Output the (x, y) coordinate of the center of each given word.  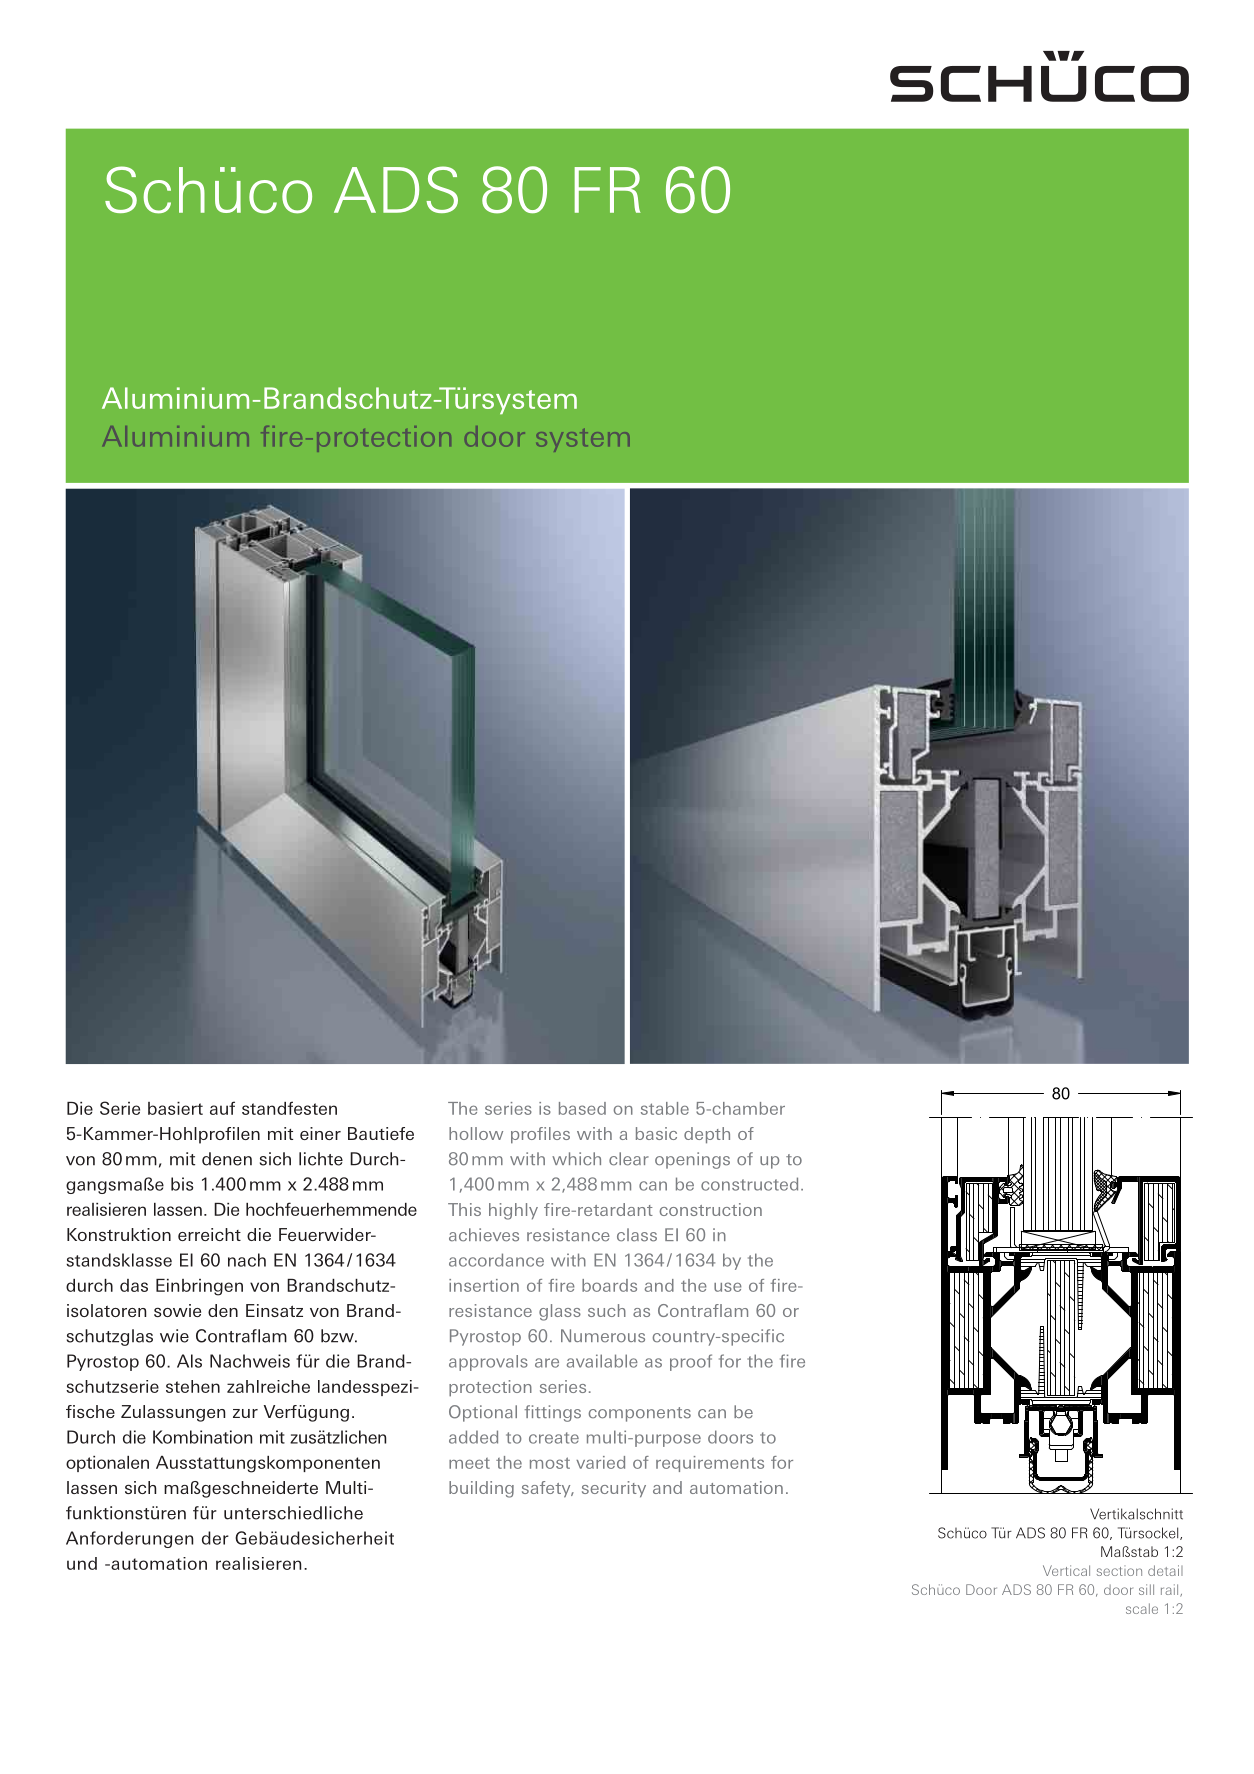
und (82, 1563)
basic (656, 1133)
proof (691, 1362)
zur (245, 1413)
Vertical (1066, 1570)
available (602, 1361)
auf (222, 1108)
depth (707, 1135)
